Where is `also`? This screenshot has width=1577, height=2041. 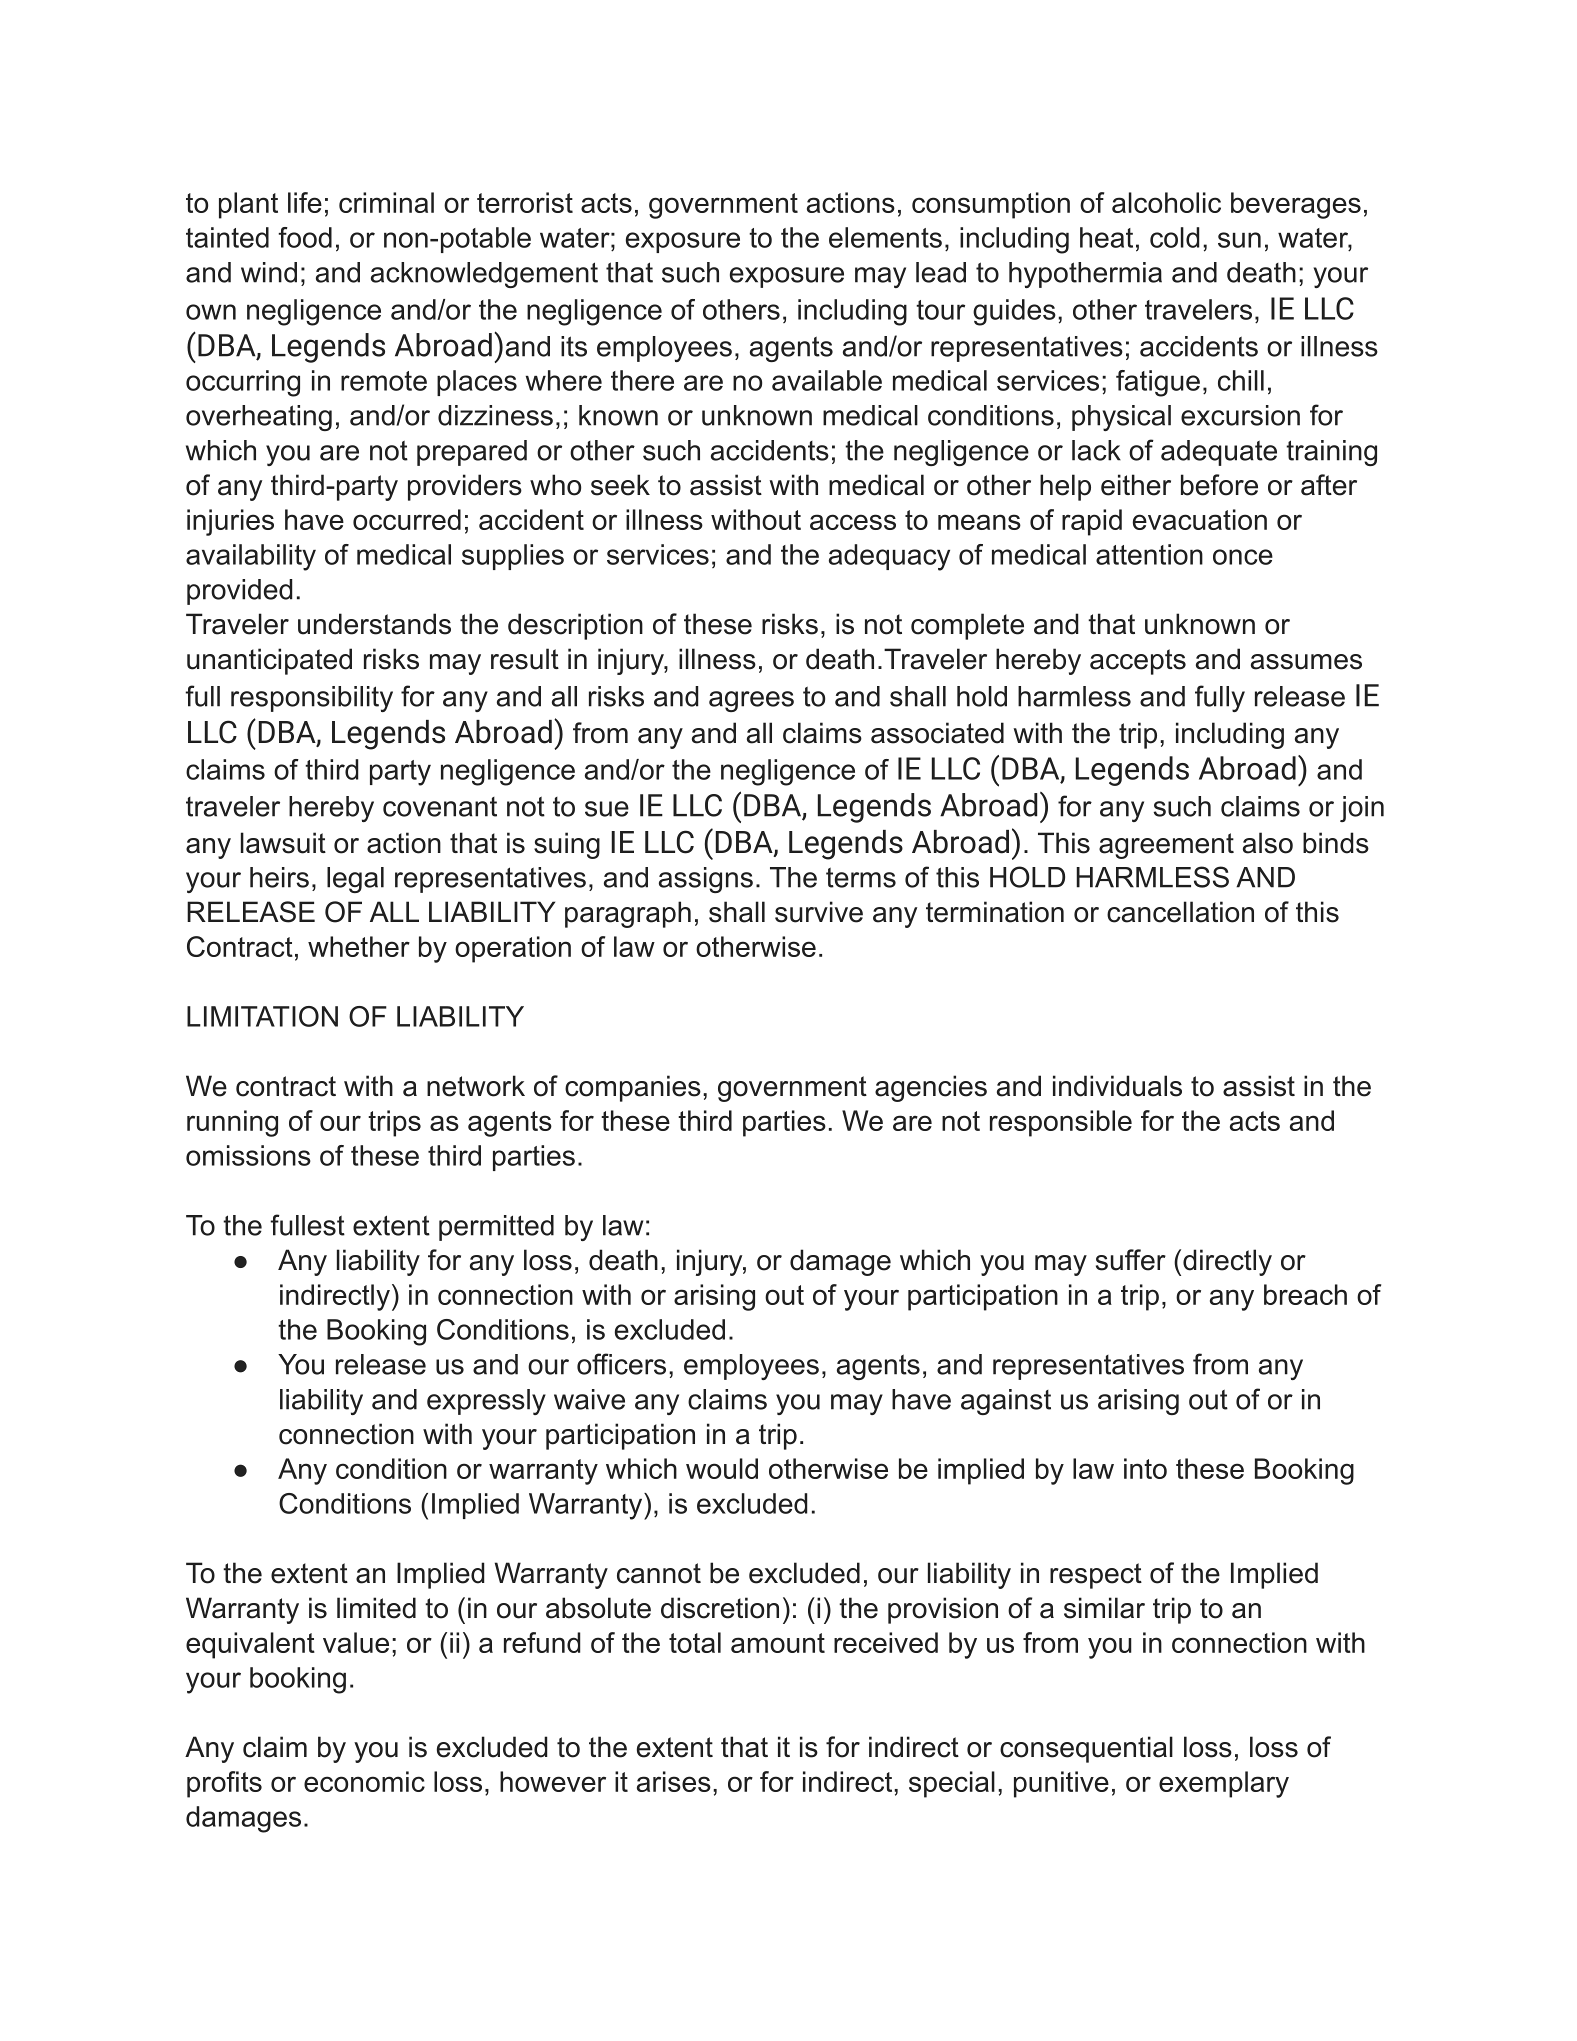 also is located at coordinates (1268, 843).
